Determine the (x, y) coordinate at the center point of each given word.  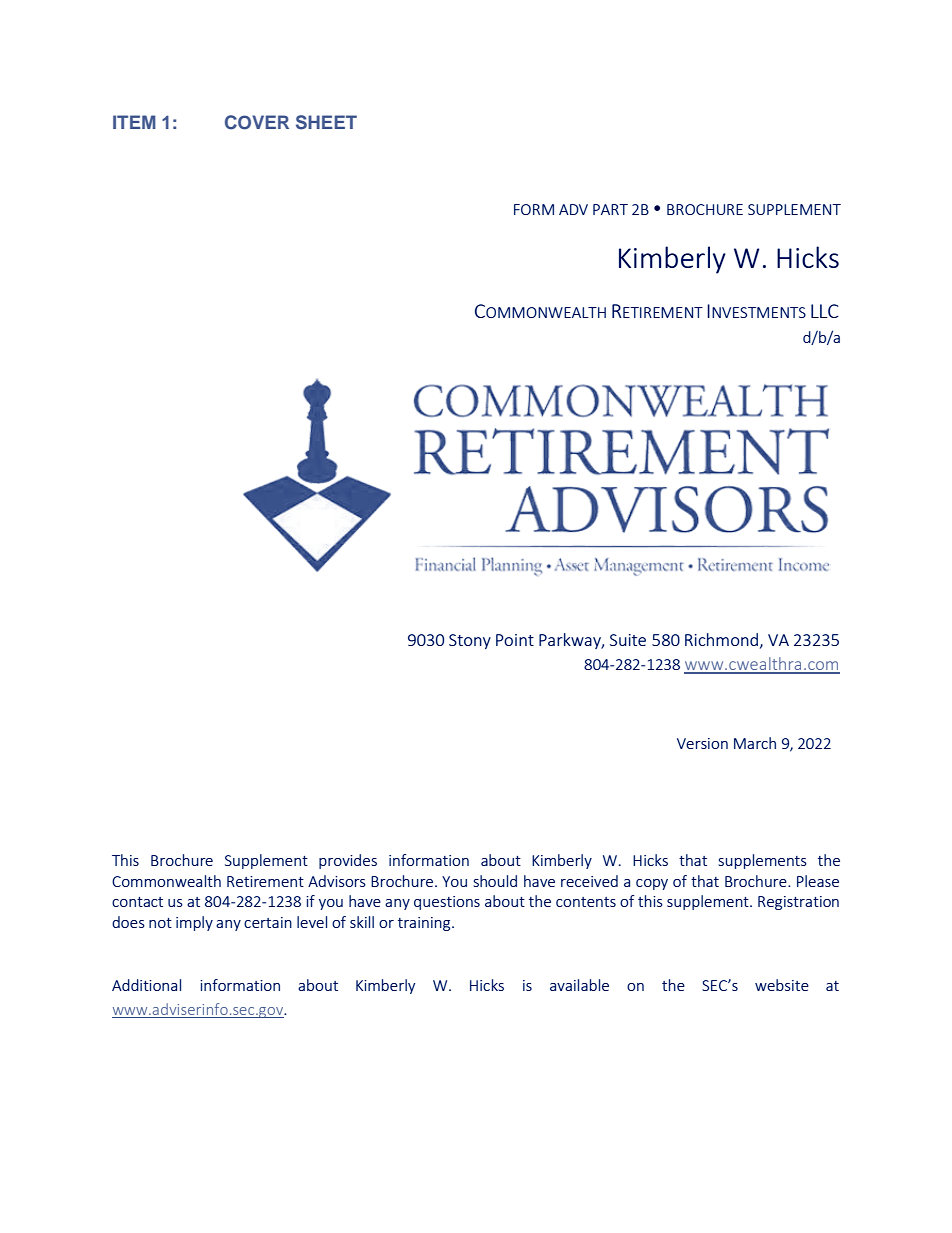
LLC (825, 311)
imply (194, 923)
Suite (628, 640)
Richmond (723, 640)
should (495, 881)
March (755, 743)
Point (515, 640)
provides (348, 861)
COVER (257, 122)
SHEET (326, 122)
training (425, 924)
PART (610, 209)
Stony (470, 641)
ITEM (134, 122)
